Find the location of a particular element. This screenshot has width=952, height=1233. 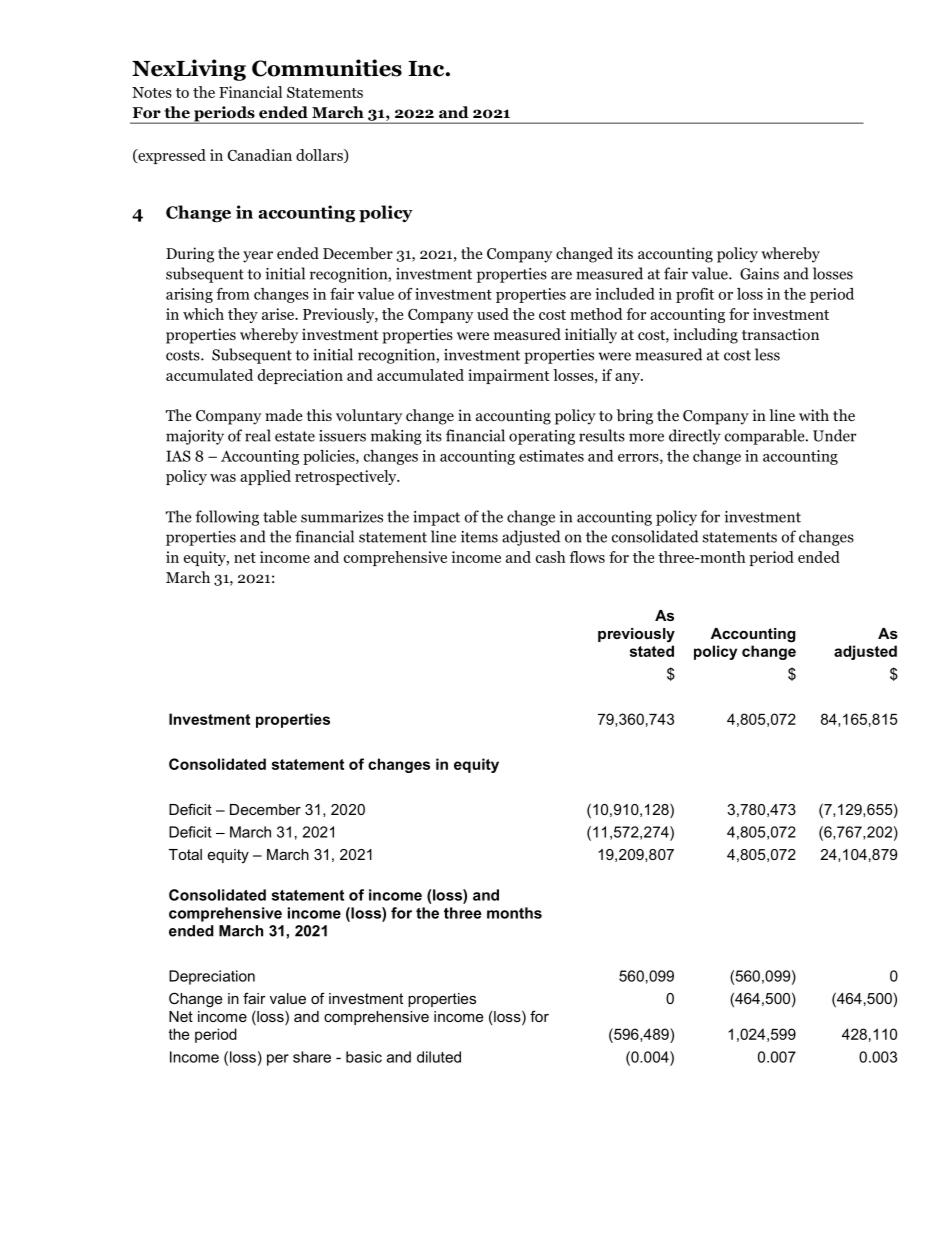

share is located at coordinates (312, 1057).
